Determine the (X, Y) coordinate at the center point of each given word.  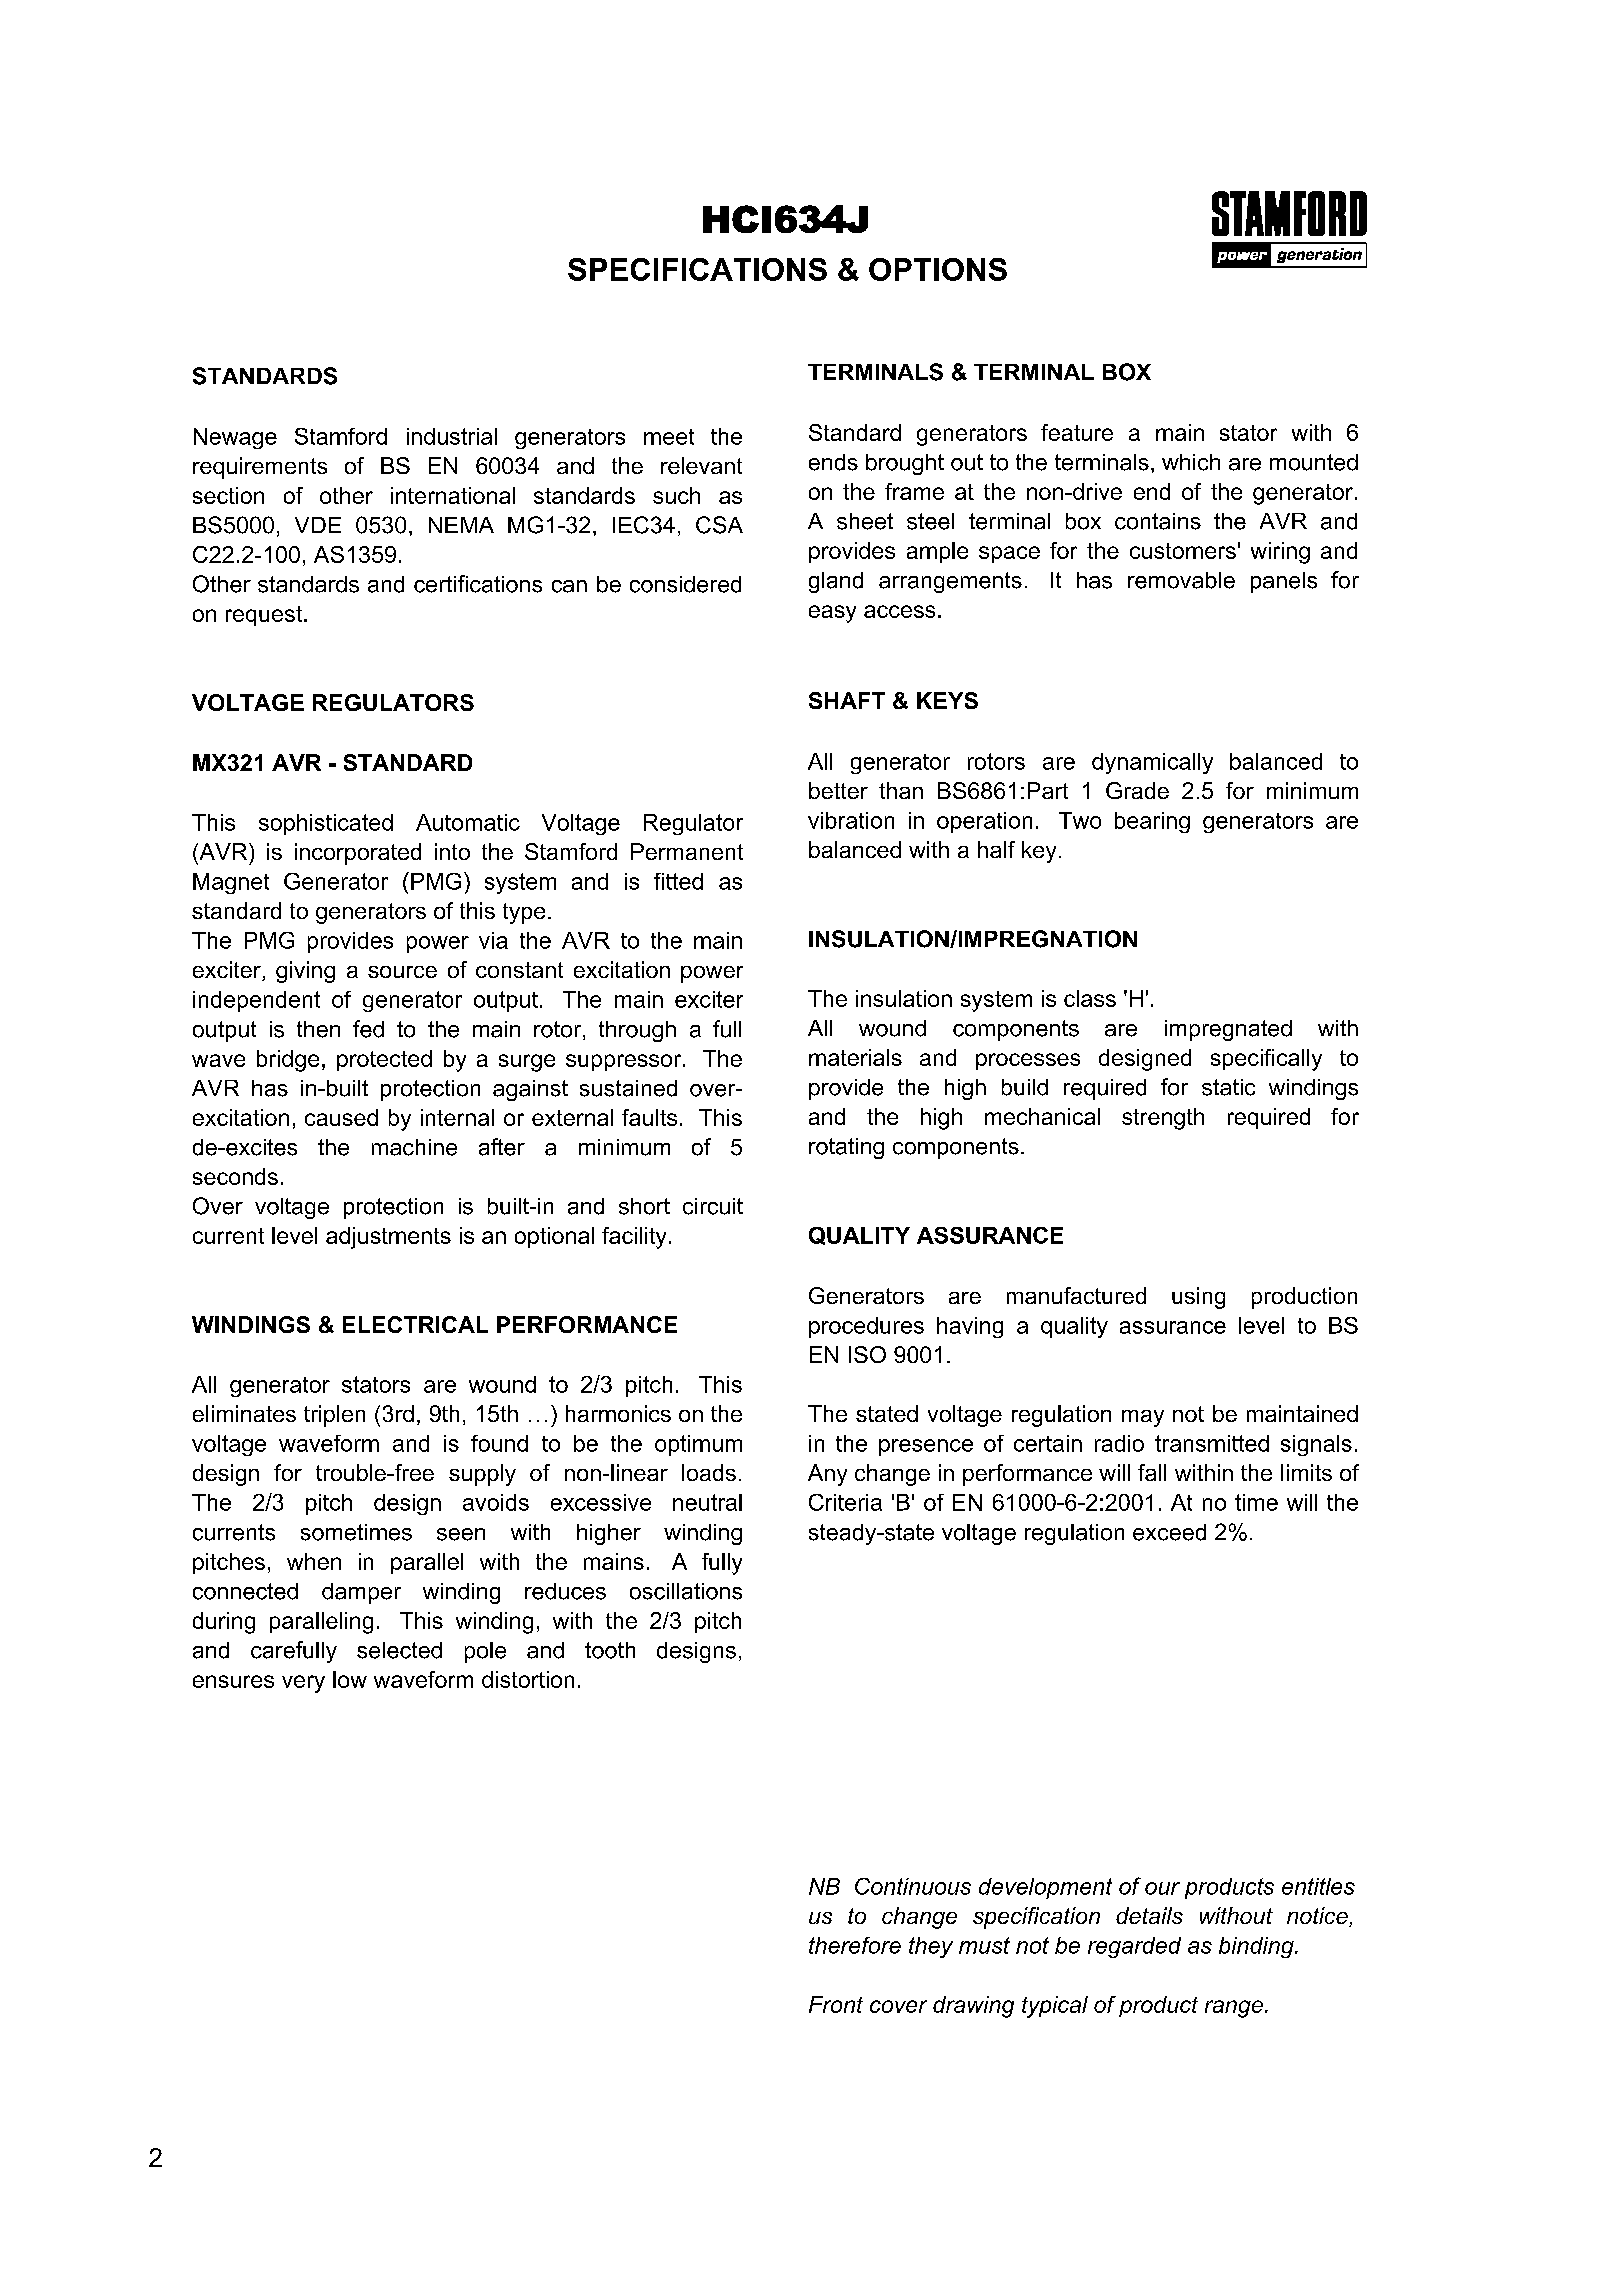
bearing (1152, 822)
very (303, 1684)
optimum (698, 1445)
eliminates (244, 1413)
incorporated (358, 854)
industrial (452, 436)
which (1191, 462)
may (1143, 1418)
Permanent (687, 851)
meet (669, 437)
